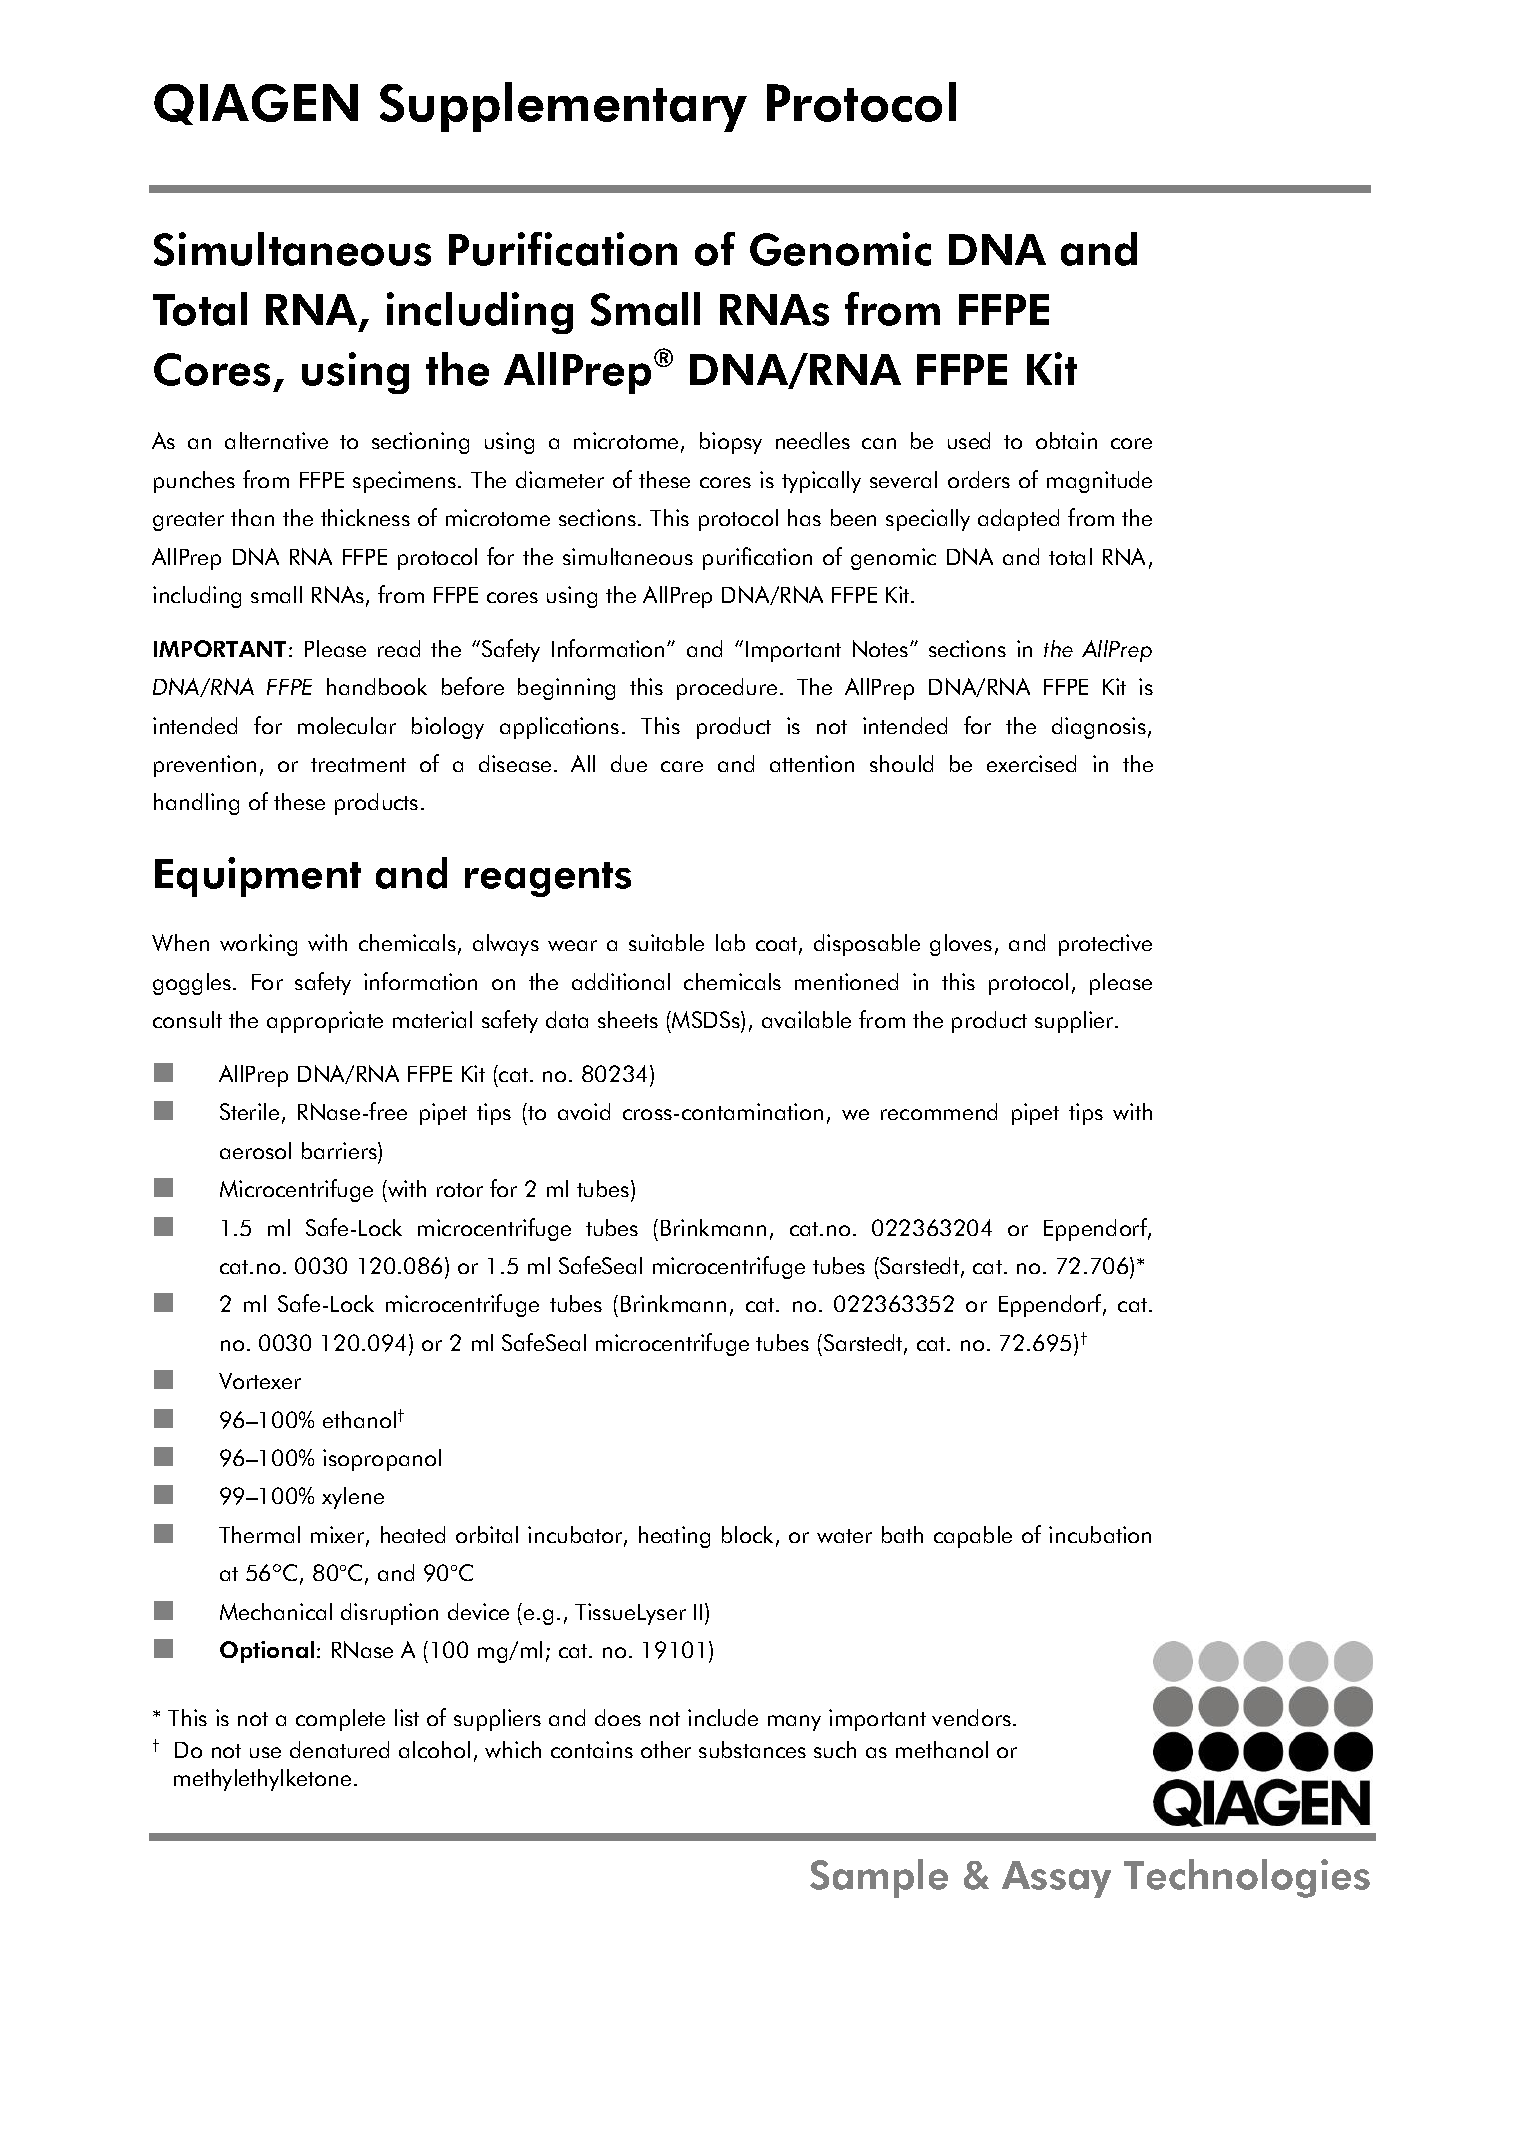 The width and height of the screenshot is (1524, 2156). I want to click on substances, so click(752, 1749).
